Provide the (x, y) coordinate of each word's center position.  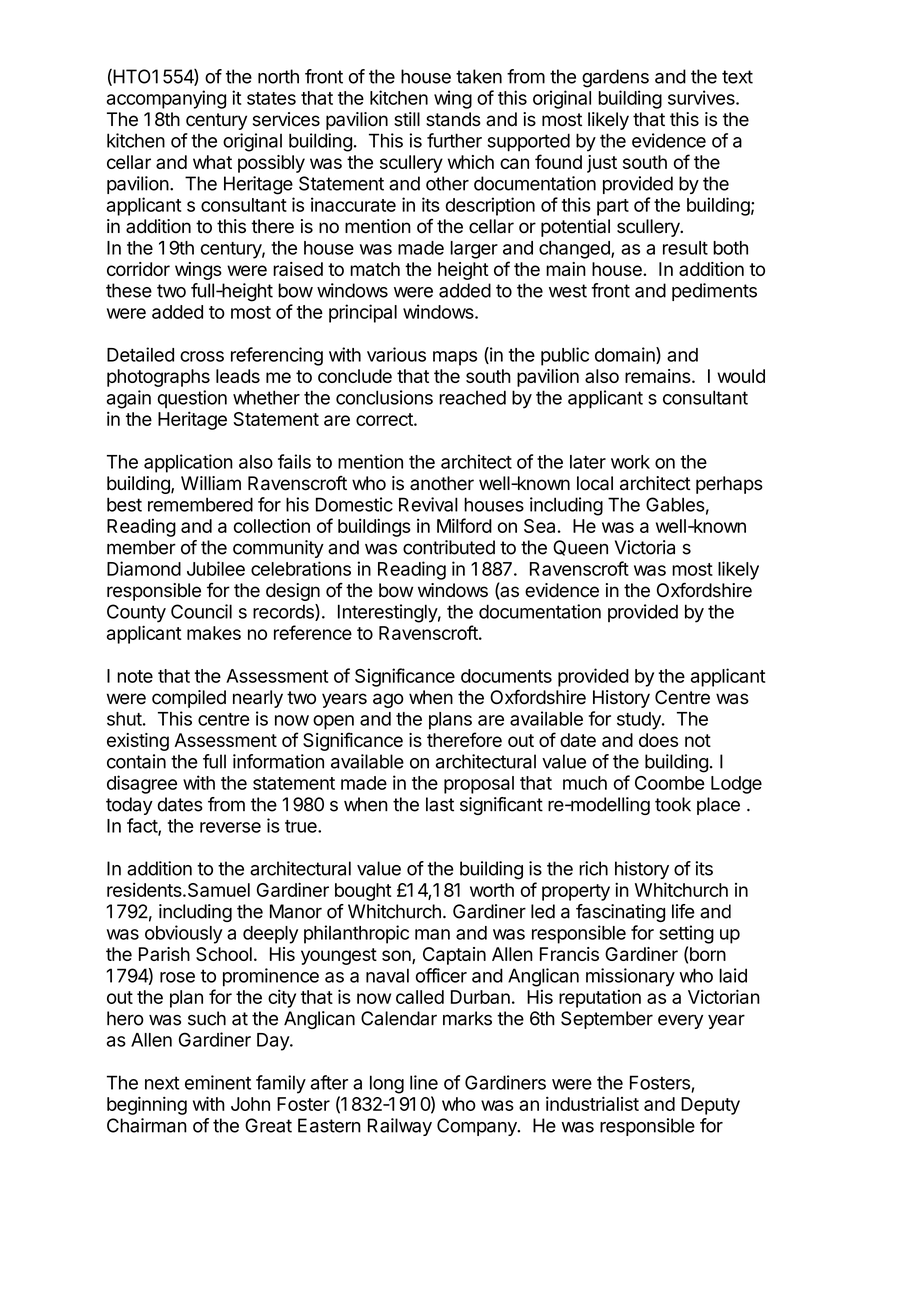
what (212, 162)
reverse (230, 827)
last (440, 804)
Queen (580, 548)
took (673, 804)
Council (201, 611)
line (424, 1082)
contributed (449, 547)
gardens (615, 78)
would (741, 376)
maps (455, 358)
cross (202, 356)
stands (453, 119)
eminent (218, 1082)
